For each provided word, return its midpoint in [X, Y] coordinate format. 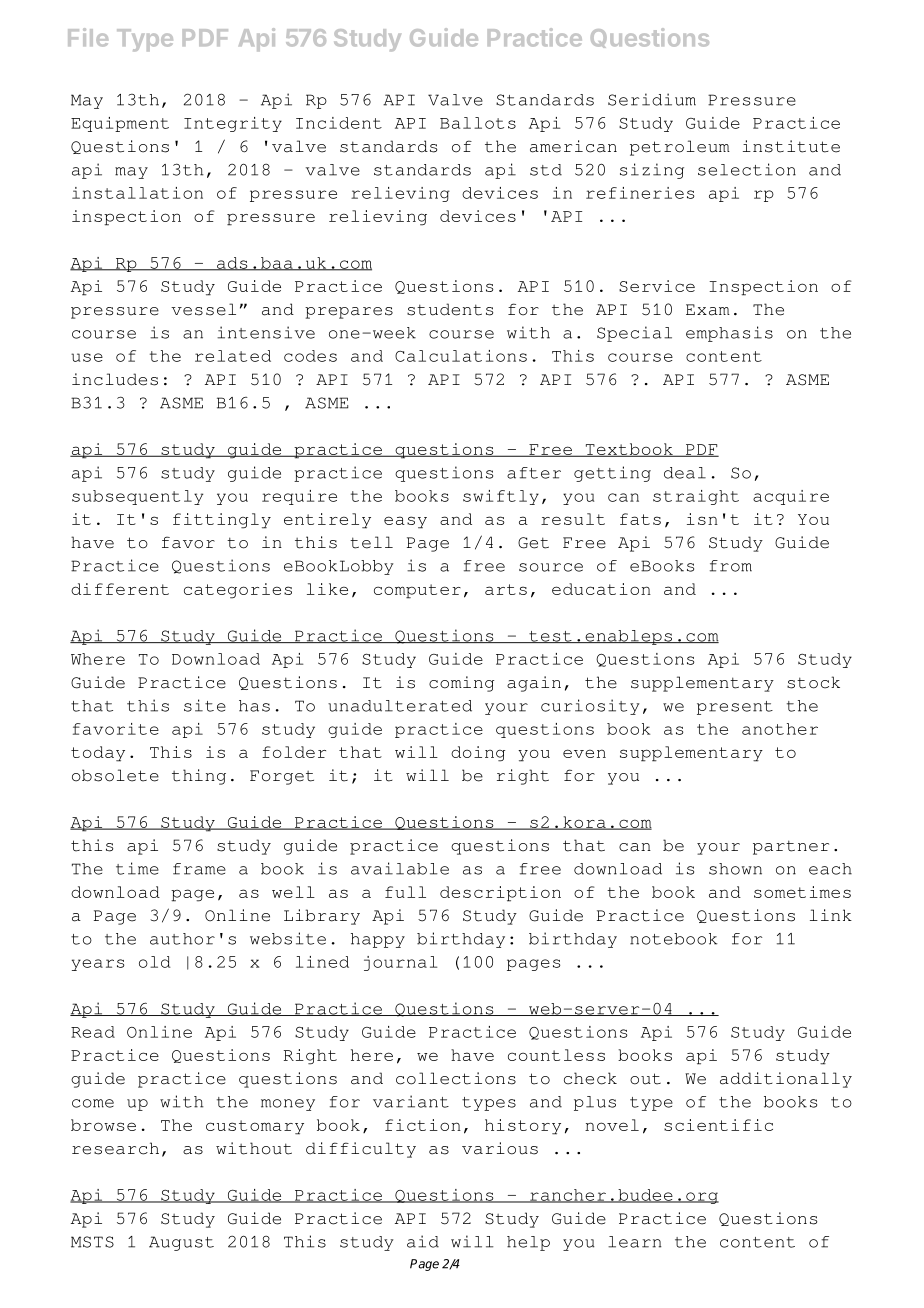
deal [685, 473]
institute [791, 146]
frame [199, 869]
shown [735, 869]
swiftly [501, 497]
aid [423, 1241]
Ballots [478, 123]
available [400, 868]
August [181, 1243]
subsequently [137, 497]
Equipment [120, 124]
